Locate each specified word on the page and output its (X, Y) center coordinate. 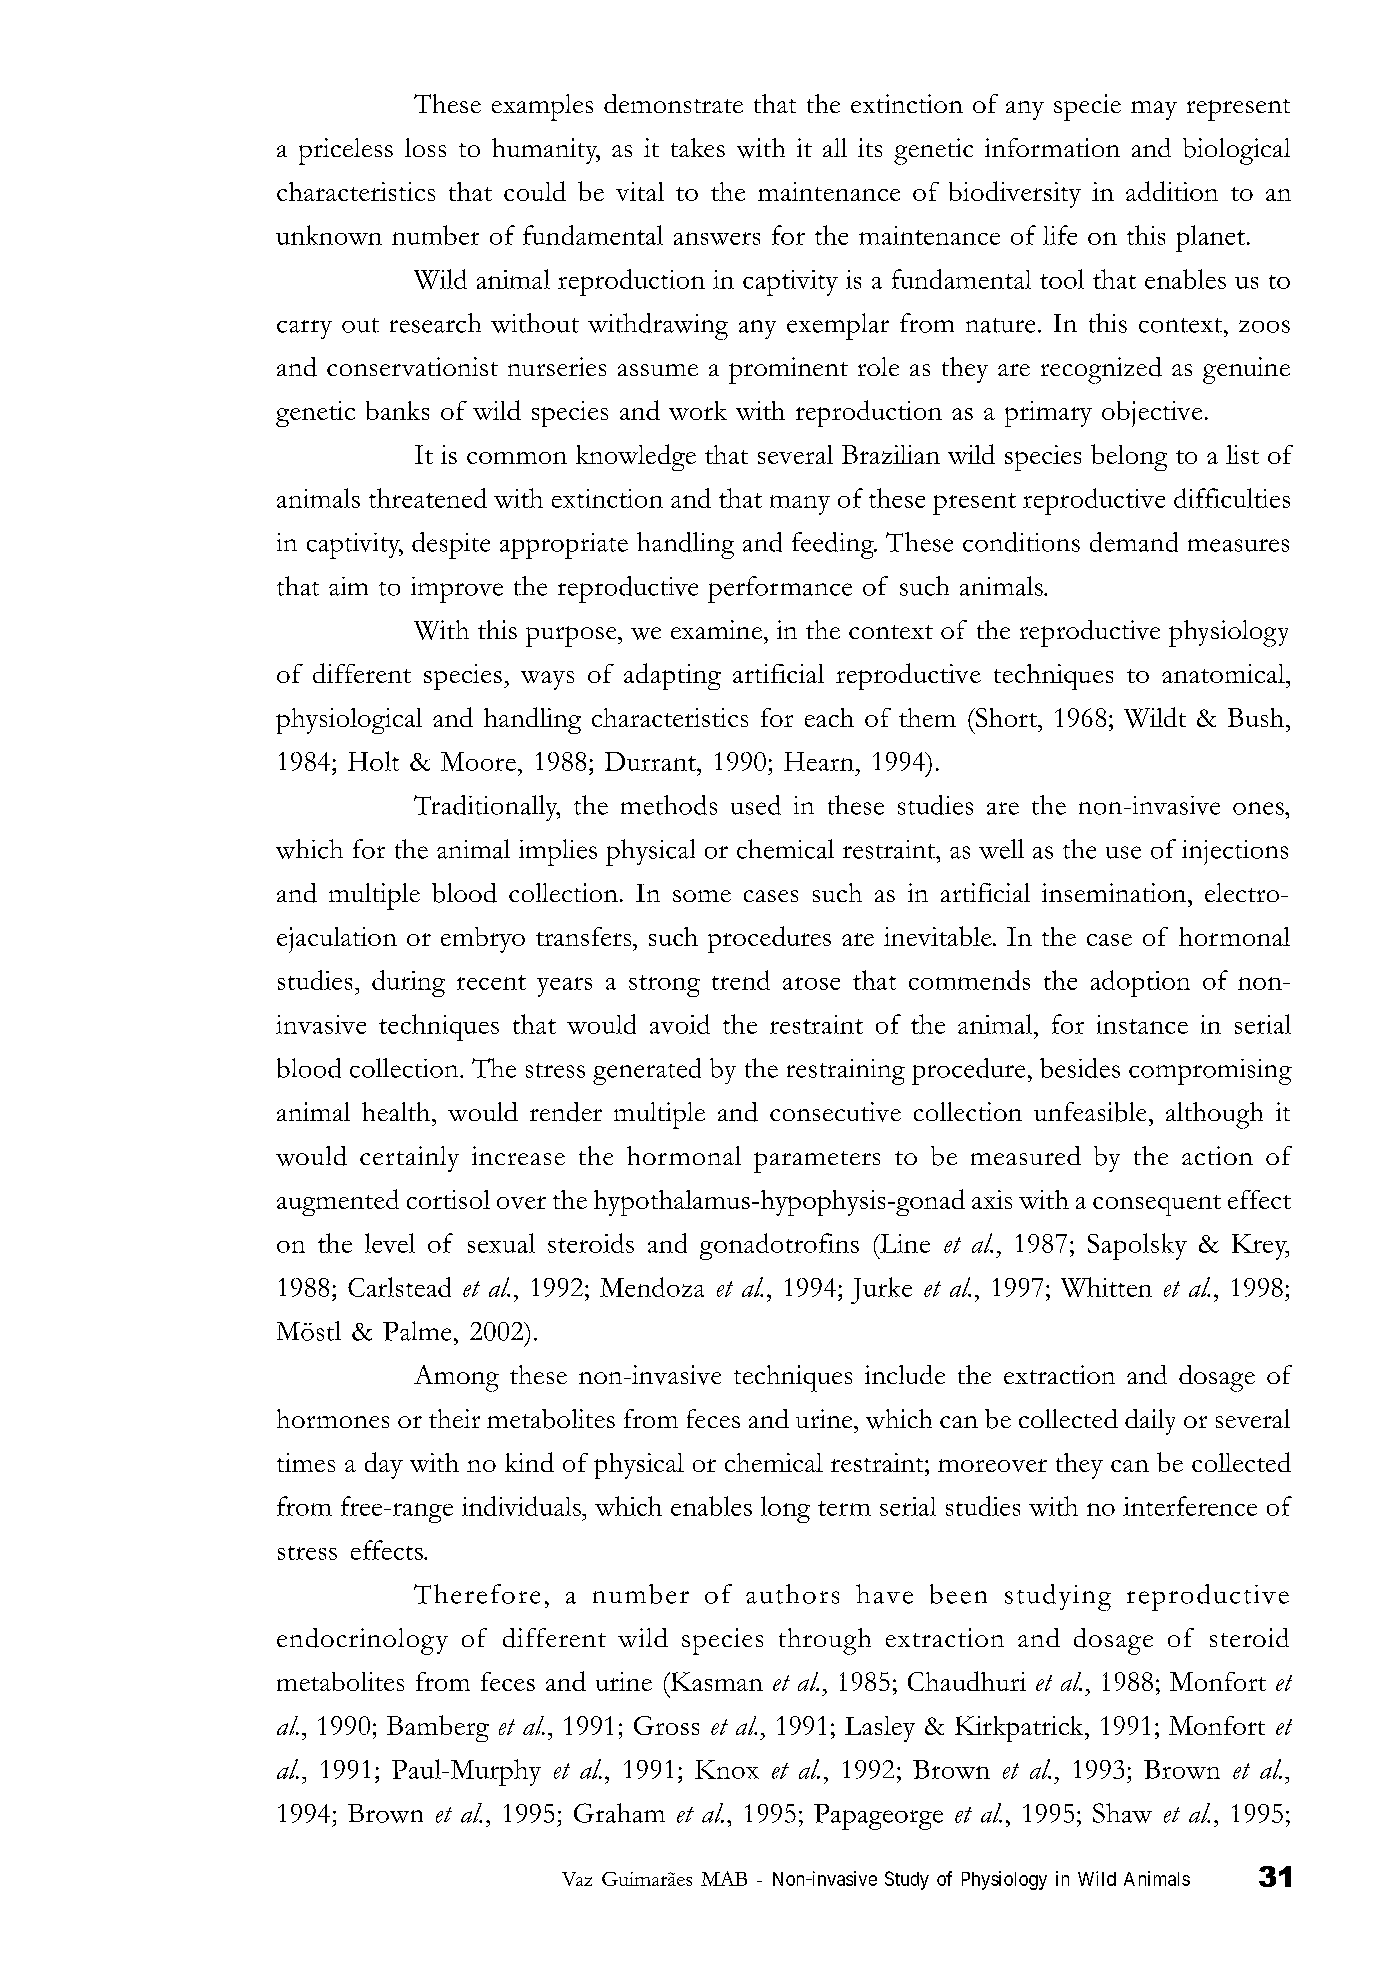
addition (1172, 191)
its (870, 147)
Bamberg (438, 1728)
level (390, 1243)
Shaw (1122, 1813)
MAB (724, 1878)
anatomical (1224, 673)
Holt (373, 761)
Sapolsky (1137, 1246)
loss (425, 147)
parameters (817, 1162)
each (829, 717)
